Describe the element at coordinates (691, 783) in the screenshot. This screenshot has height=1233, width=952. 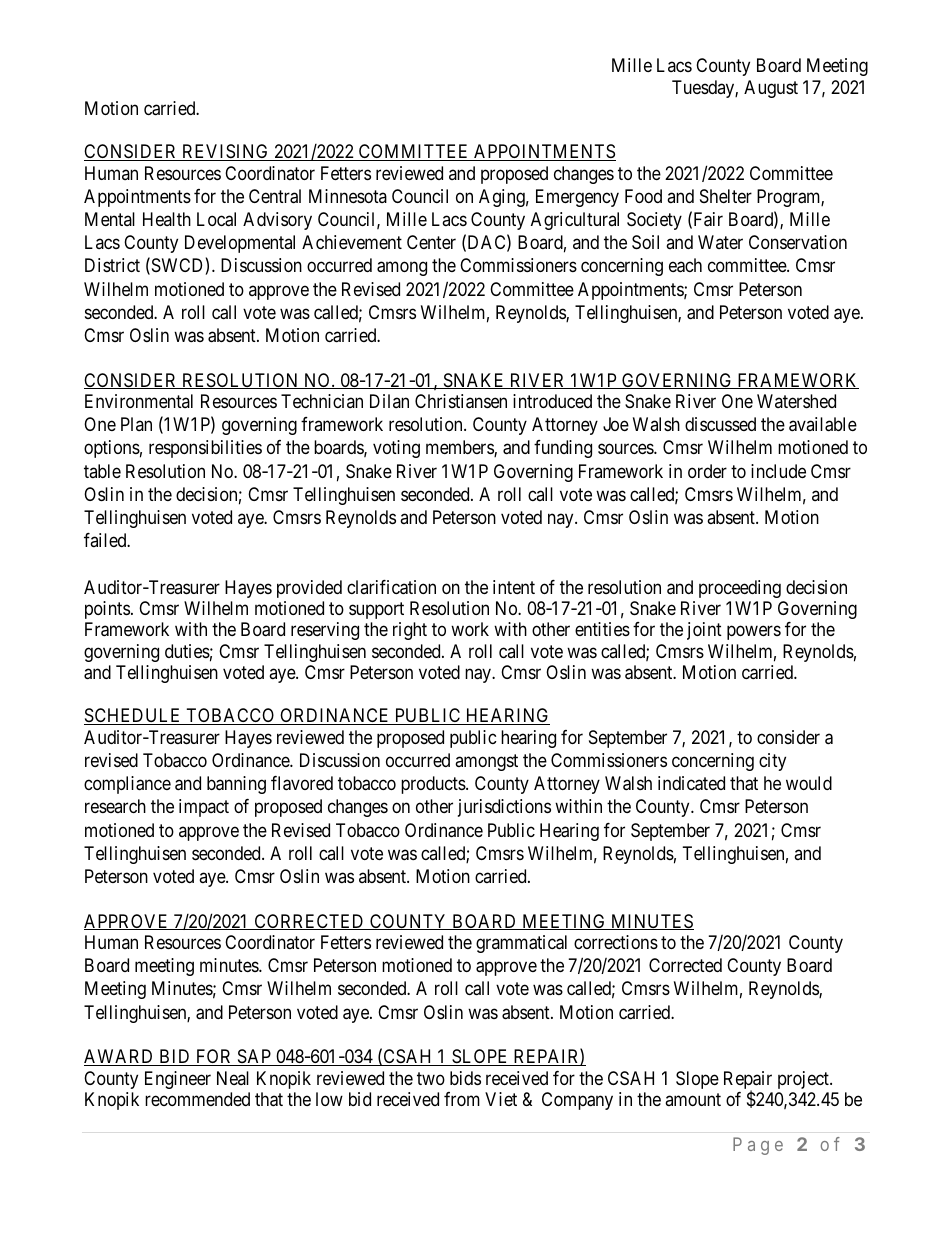
I see `indicated` at that location.
